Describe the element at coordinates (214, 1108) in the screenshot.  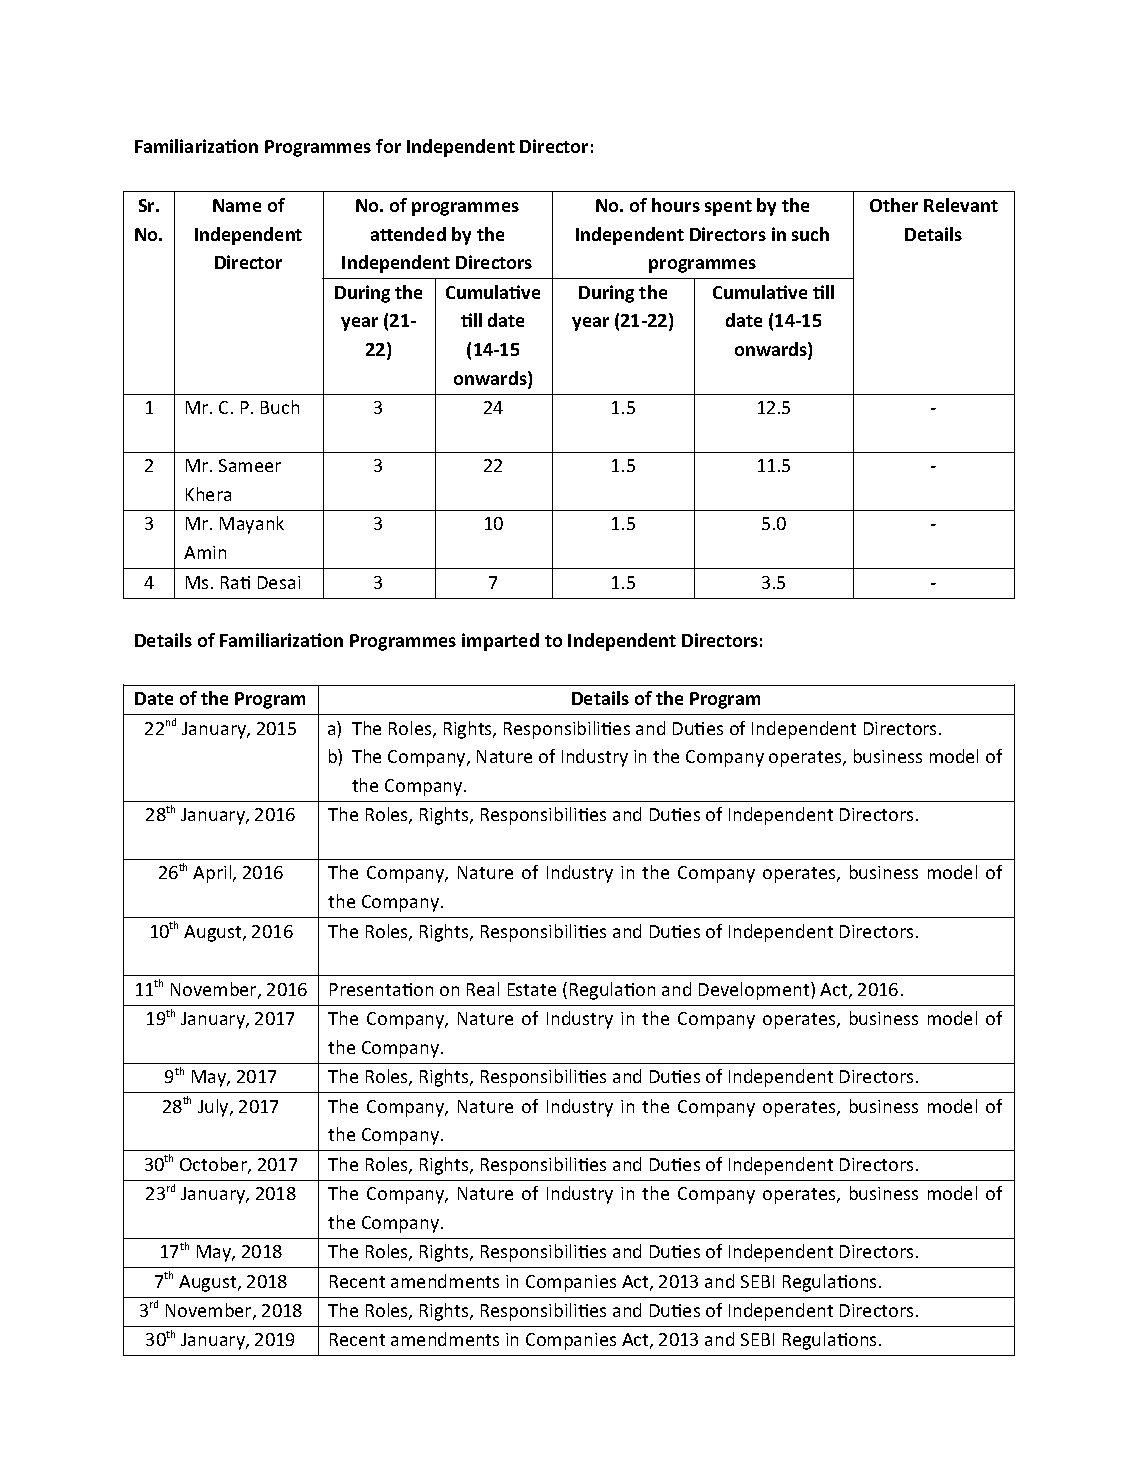
I see `July` at that location.
